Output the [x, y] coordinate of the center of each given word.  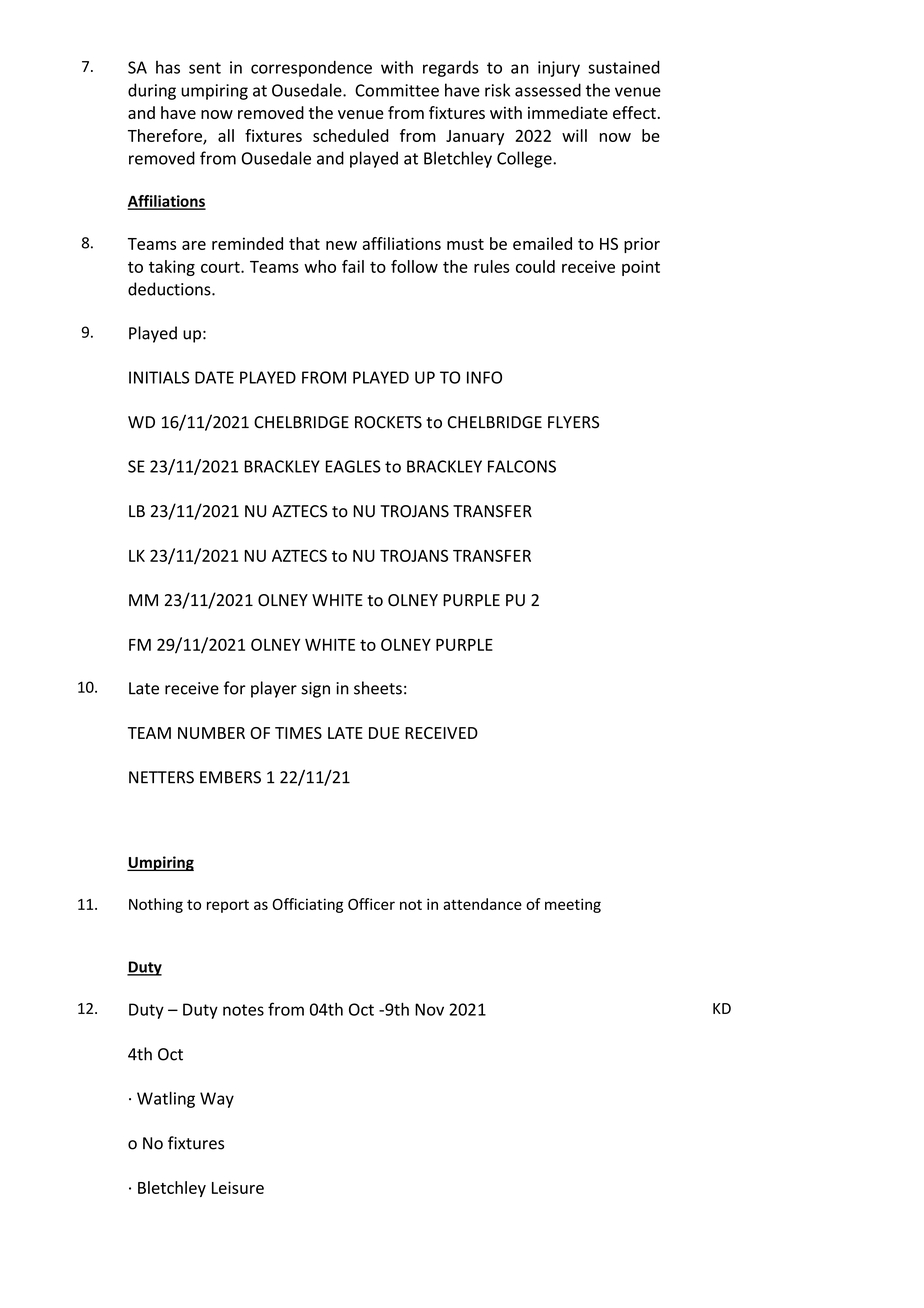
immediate [568, 112]
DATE [214, 377]
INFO [484, 377]
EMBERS [230, 777]
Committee [397, 90]
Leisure [238, 1187]
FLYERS [573, 422]
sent [205, 68]
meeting [573, 905]
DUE [384, 733]
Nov [429, 1009]
